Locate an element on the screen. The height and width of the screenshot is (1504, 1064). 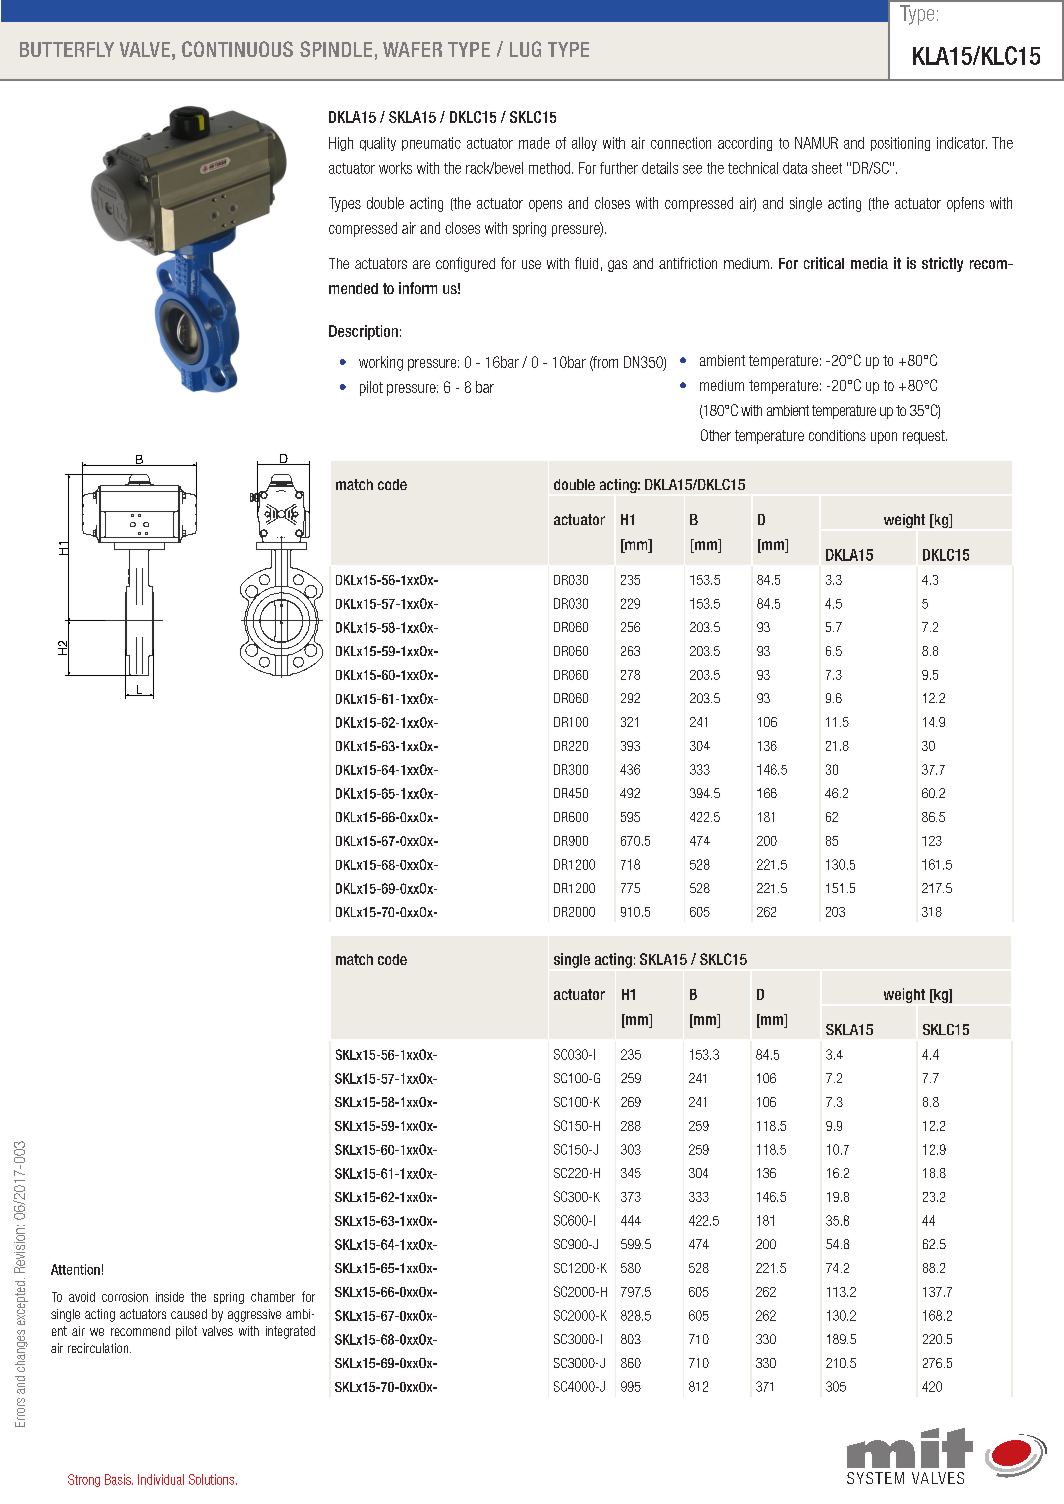
continuous is located at coordinates (237, 49).
